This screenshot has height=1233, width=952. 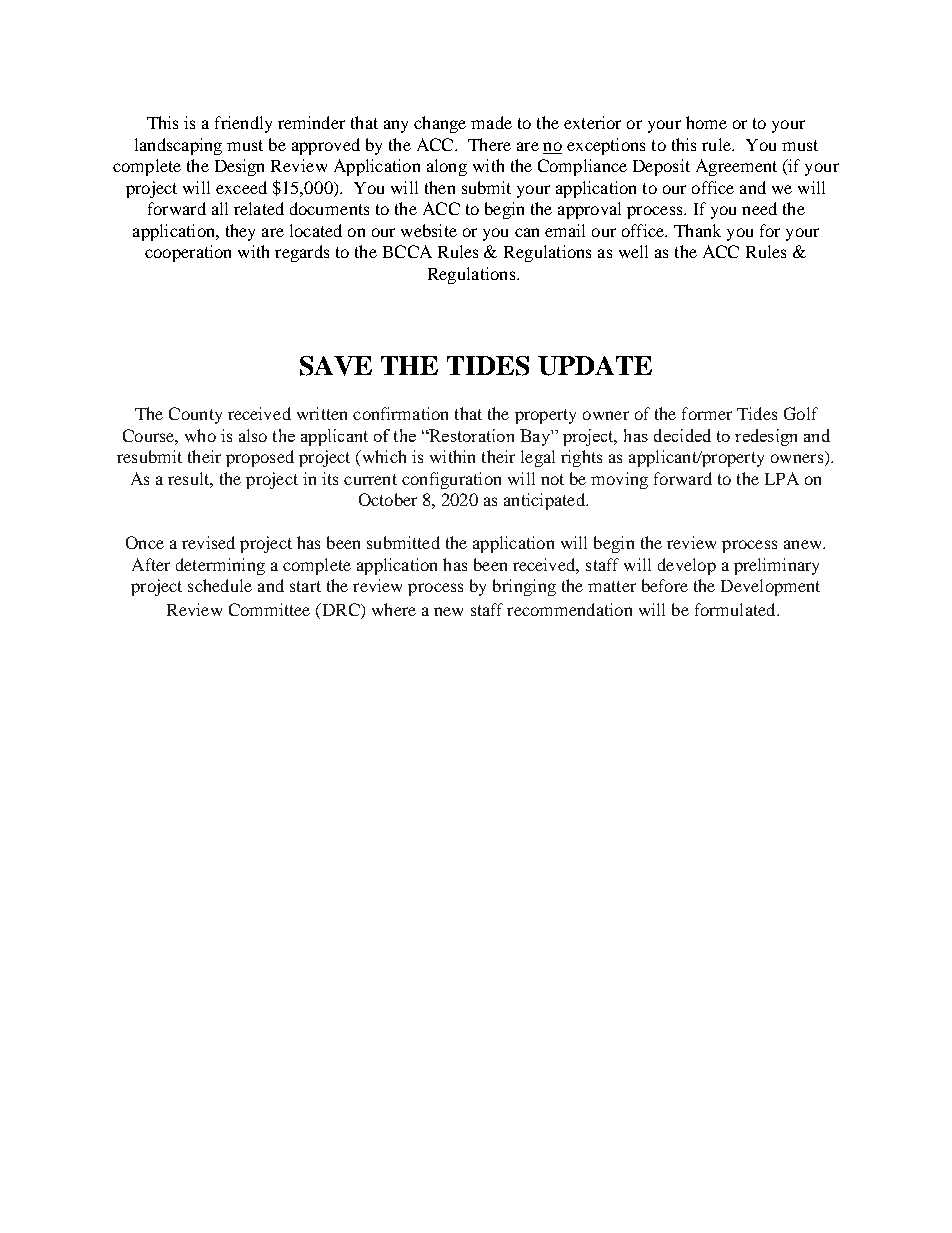 What do you see at coordinates (524, 587) in the screenshot?
I see `bringing` at bounding box center [524, 587].
